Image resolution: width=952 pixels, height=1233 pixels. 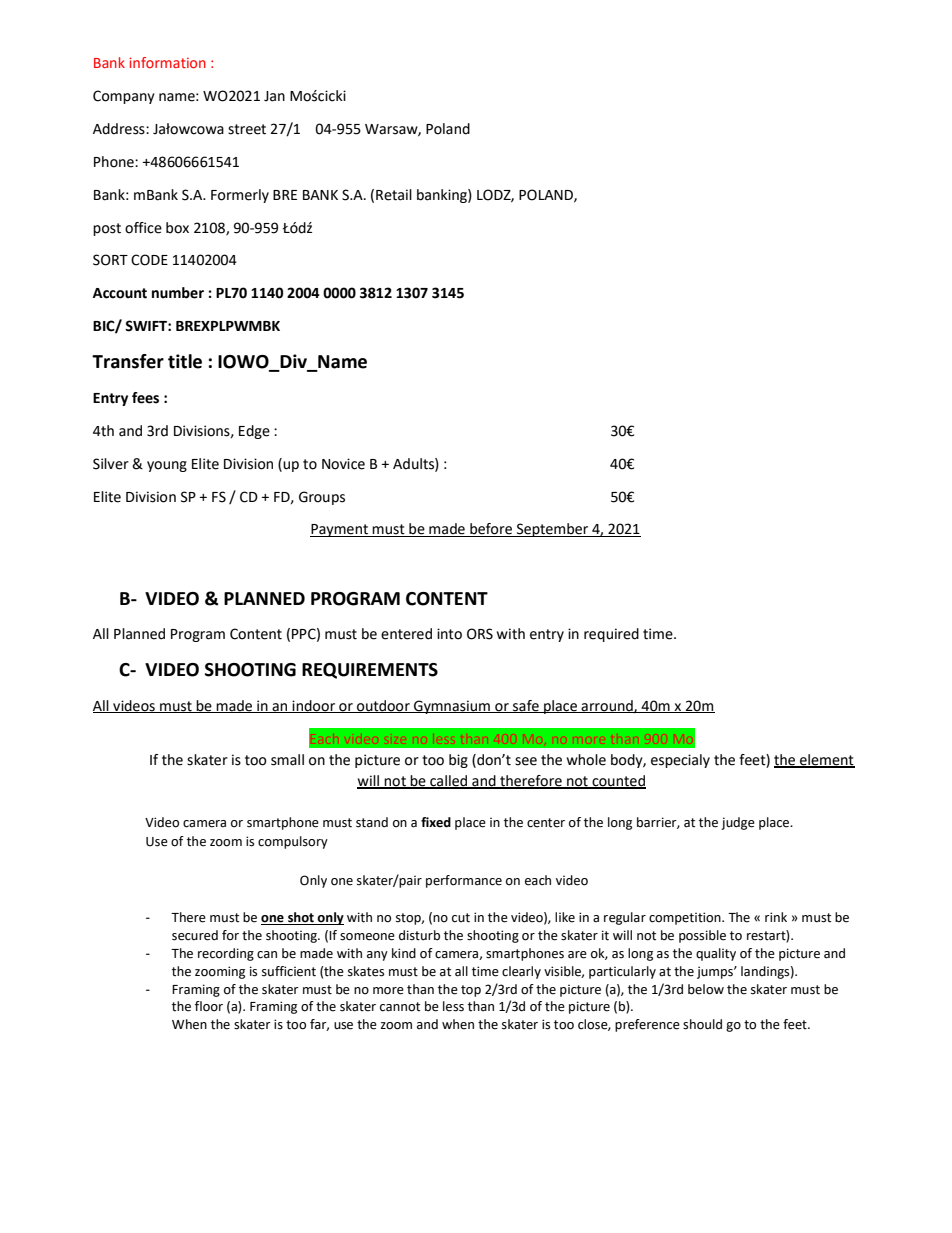 What do you see at coordinates (167, 466) in the screenshot?
I see `young` at bounding box center [167, 466].
